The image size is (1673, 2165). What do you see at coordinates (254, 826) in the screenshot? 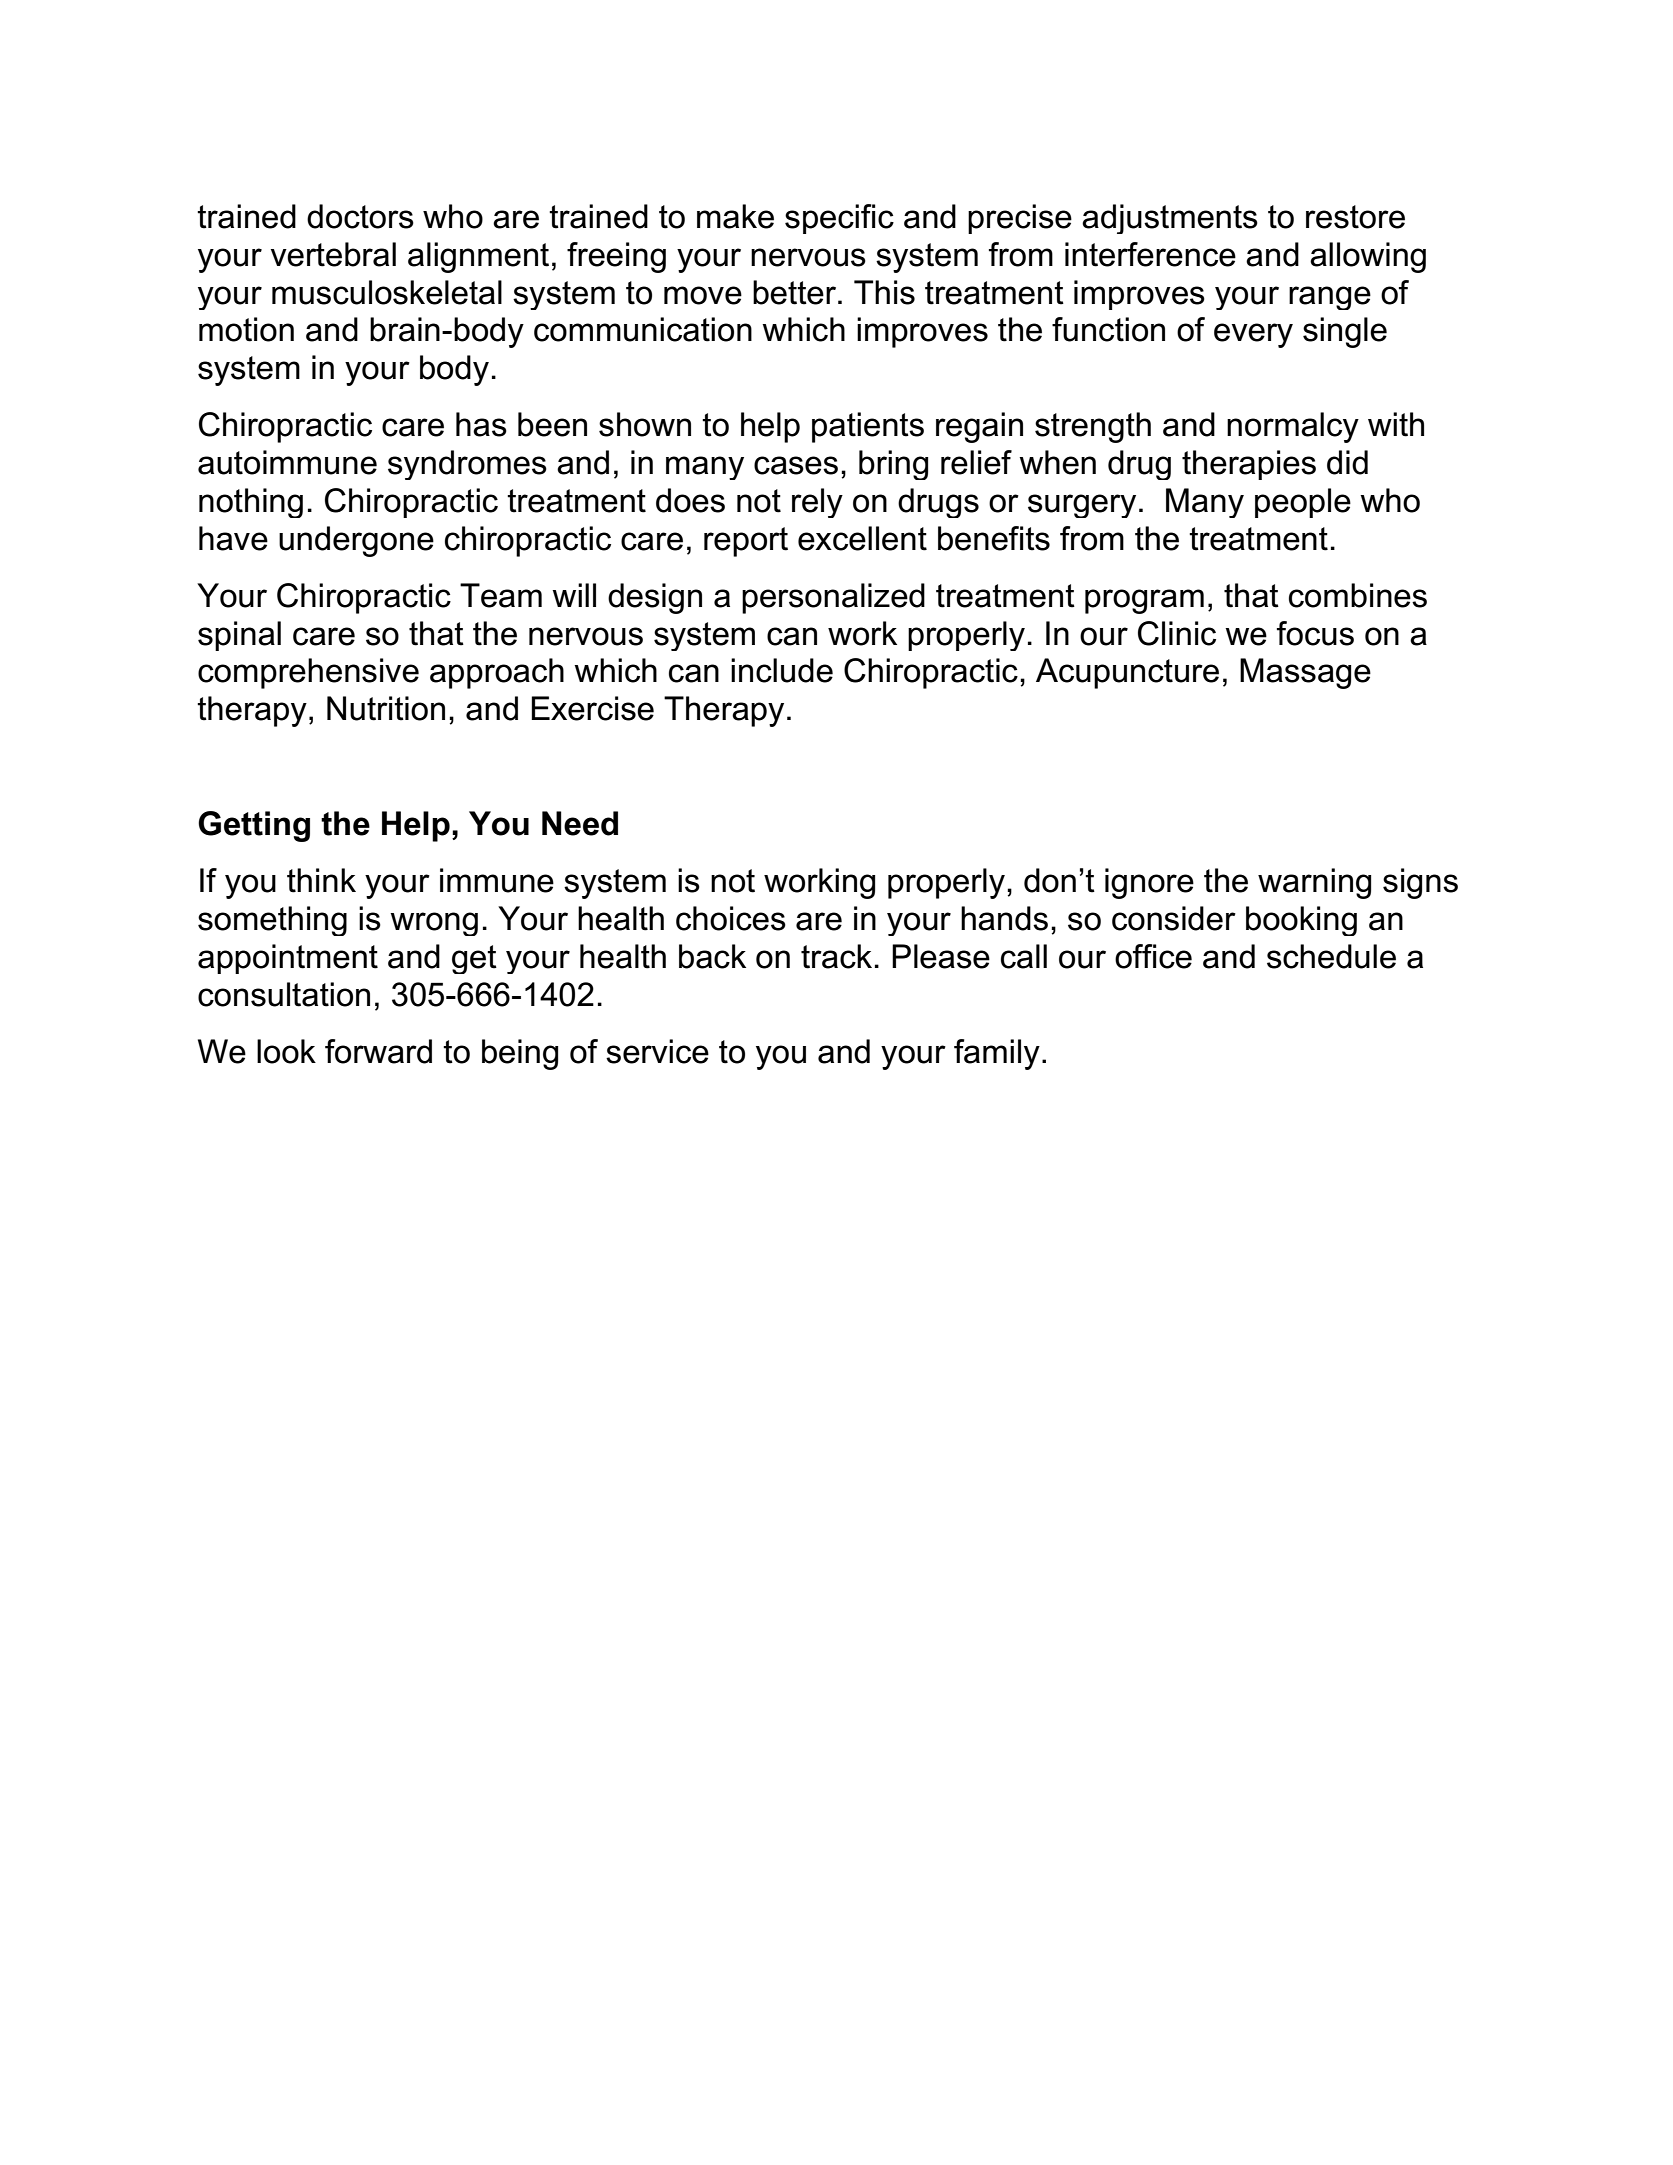
I see `Getting` at bounding box center [254, 826].
